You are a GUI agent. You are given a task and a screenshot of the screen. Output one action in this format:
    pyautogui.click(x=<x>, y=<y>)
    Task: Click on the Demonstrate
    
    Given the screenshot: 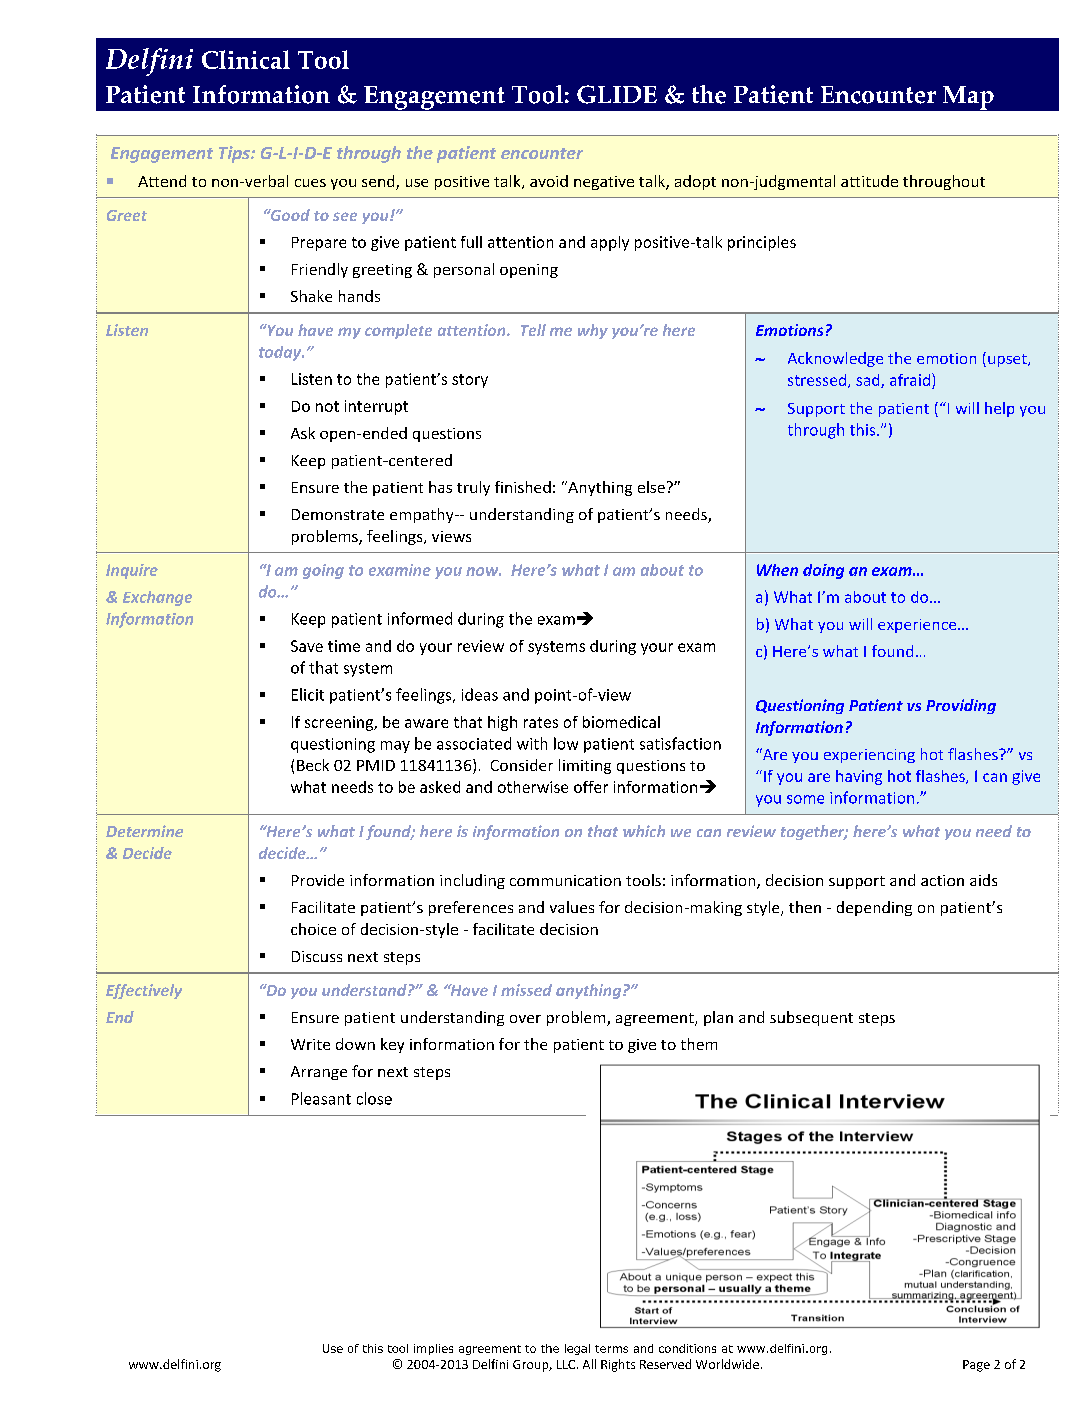 What is the action you would take?
    pyautogui.click(x=338, y=514)
